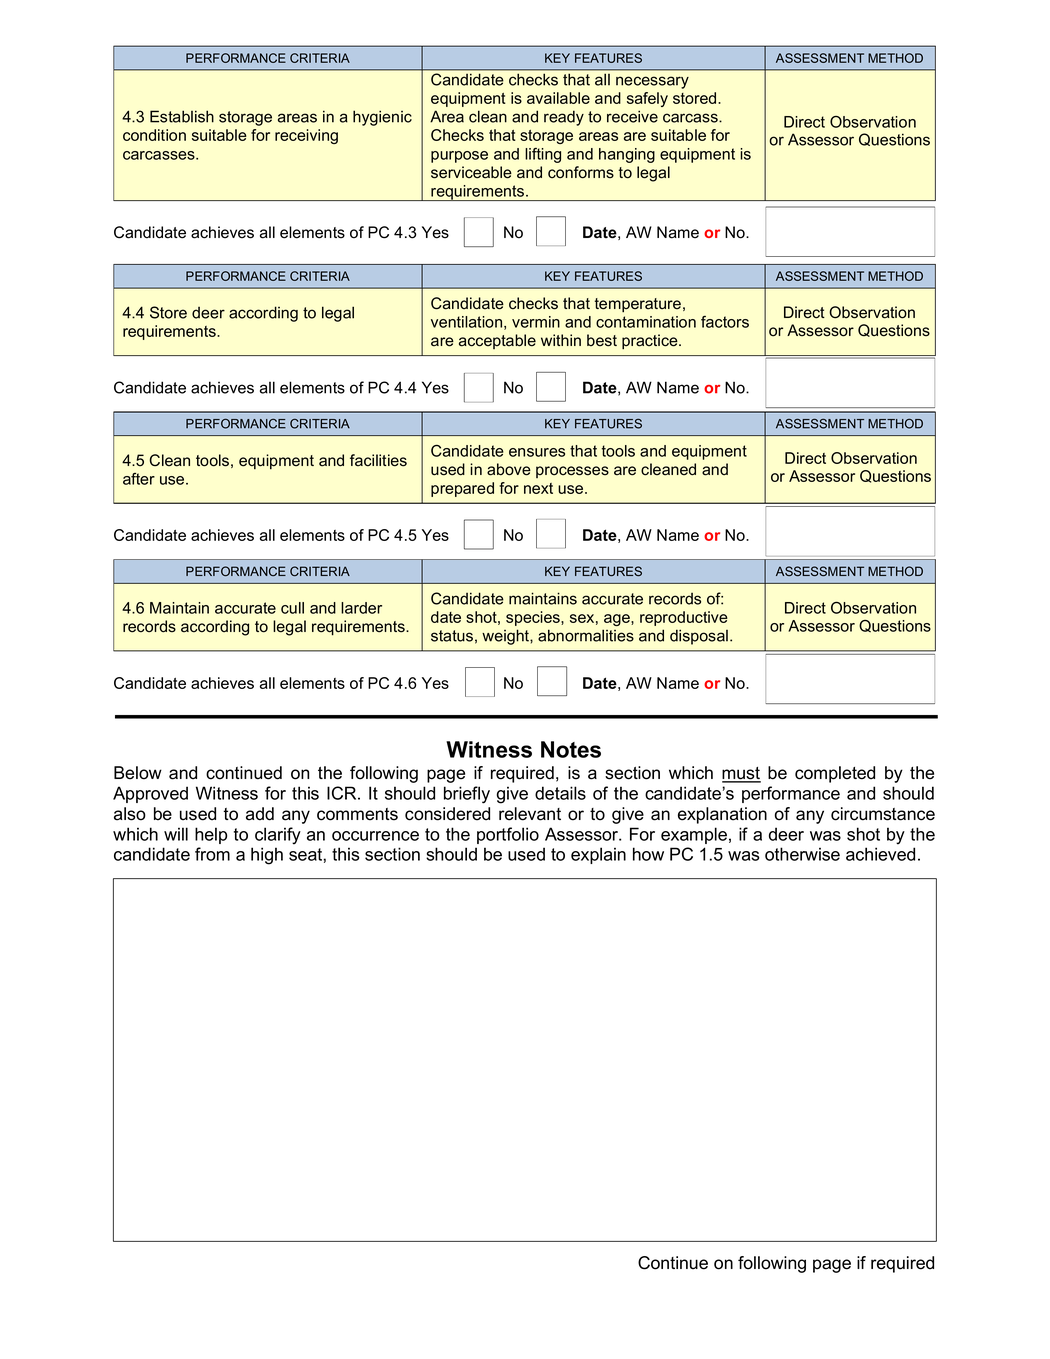  Describe the element at coordinates (497, 341) in the document. I see `acceptable` at that location.
